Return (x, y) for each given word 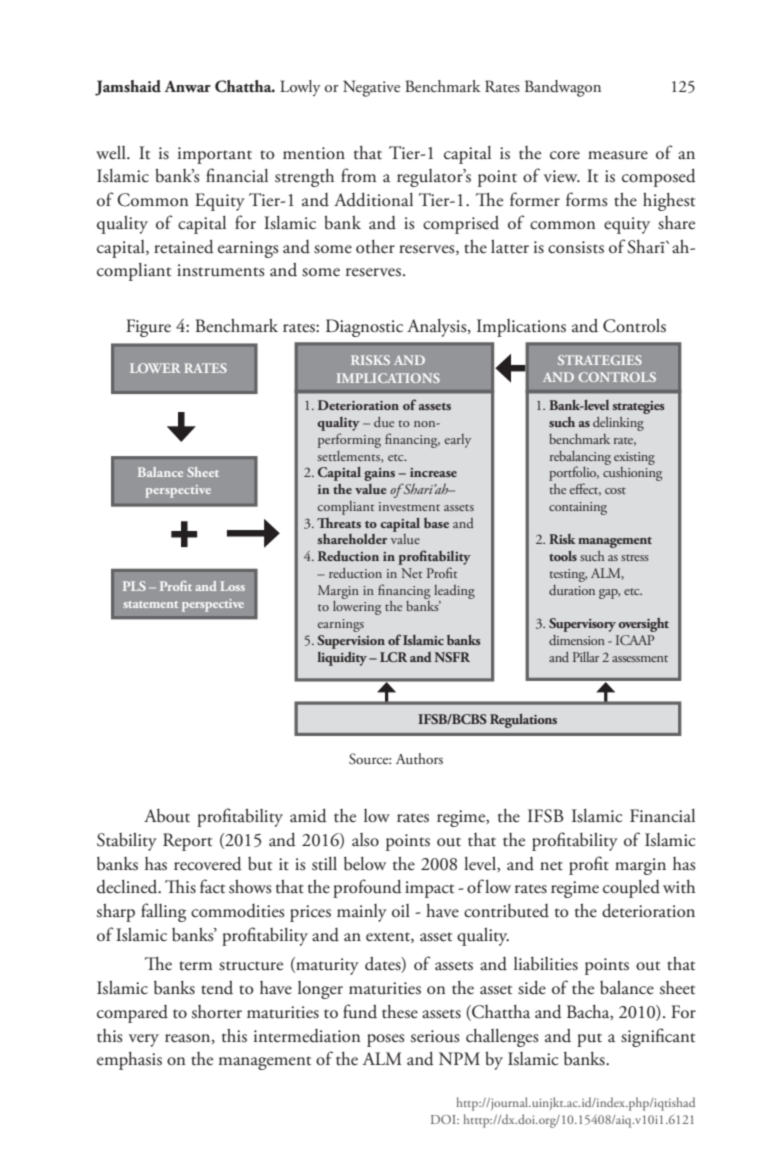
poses (386, 1040)
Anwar (187, 86)
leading (454, 592)
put (589, 1040)
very (144, 1040)
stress (635, 557)
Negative (371, 88)
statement (150, 604)
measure (618, 155)
